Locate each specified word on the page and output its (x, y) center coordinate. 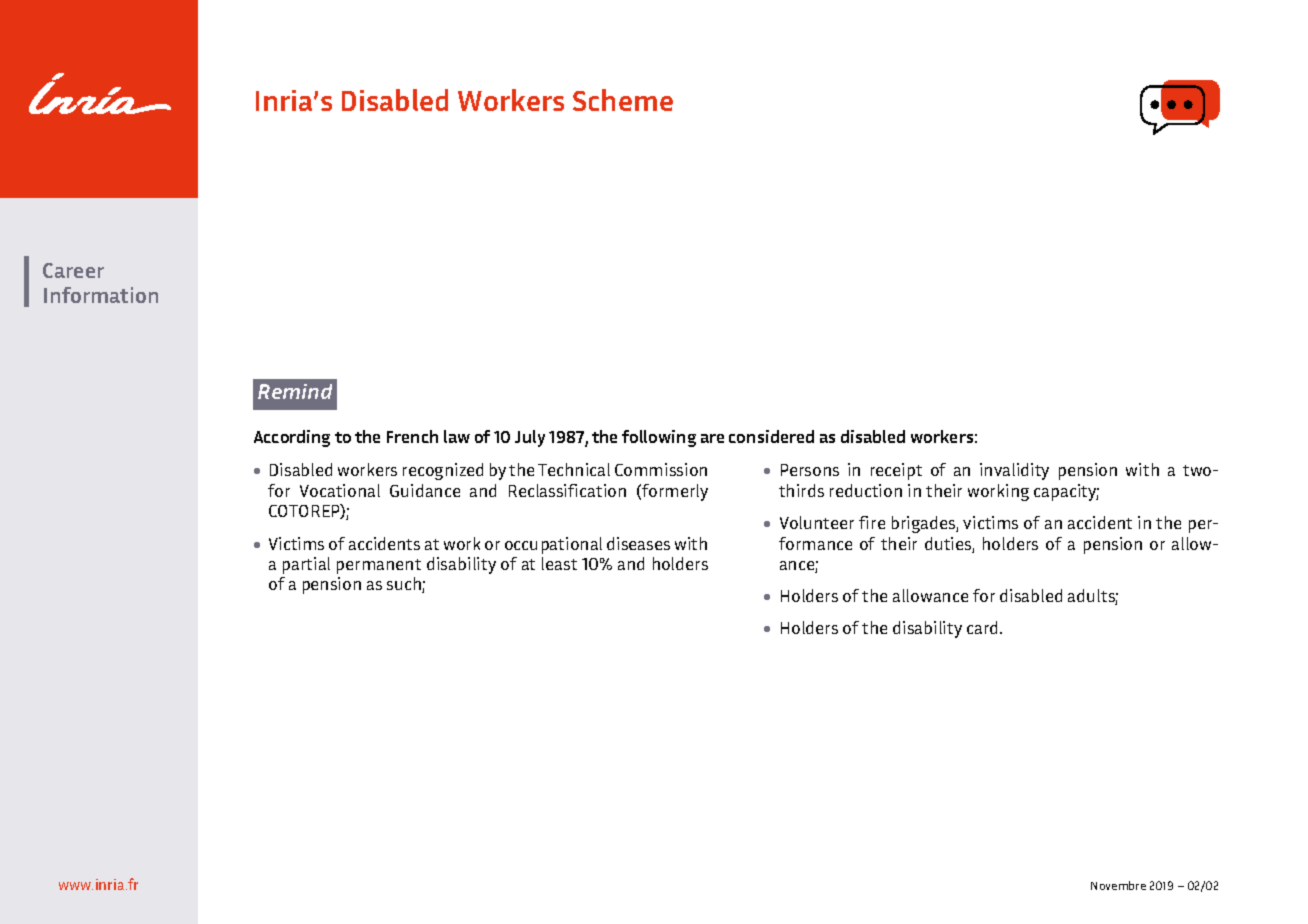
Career (73, 270)
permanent (379, 566)
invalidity (1014, 471)
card (984, 627)
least (559, 563)
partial (306, 565)
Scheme (623, 100)
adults (1093, 597)
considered (771, 436)
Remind (295, 391)
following (659, 438)
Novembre (1118, 885)
